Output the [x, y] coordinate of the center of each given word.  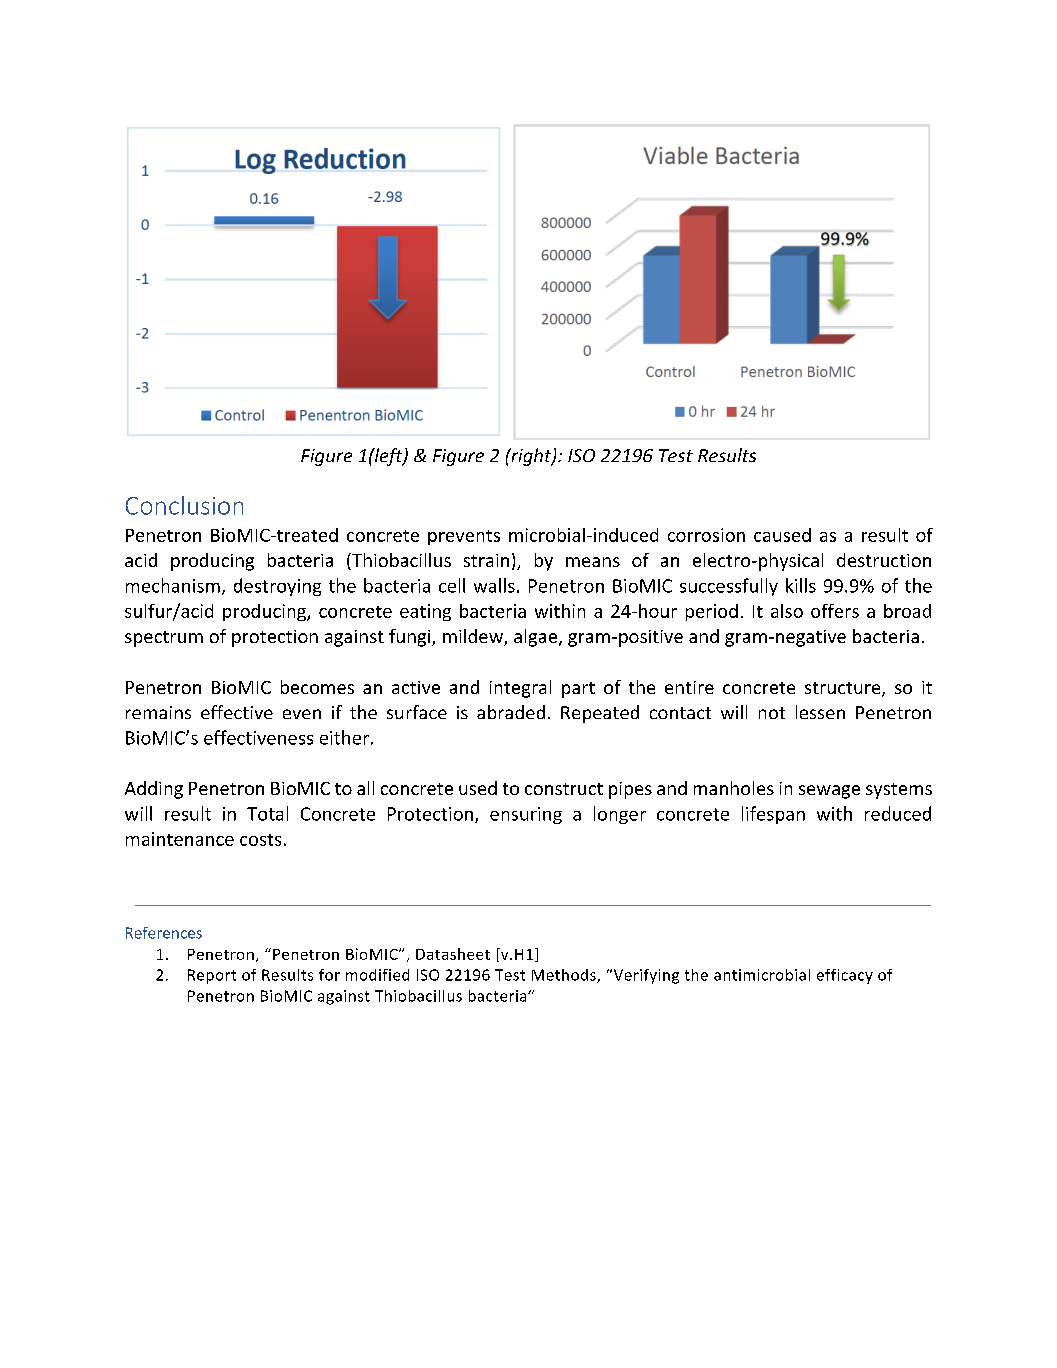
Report [212, 976]
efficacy [845, 976]
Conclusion [184, 505]
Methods [565, 976]
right [531, 457]
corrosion [706, 535]
